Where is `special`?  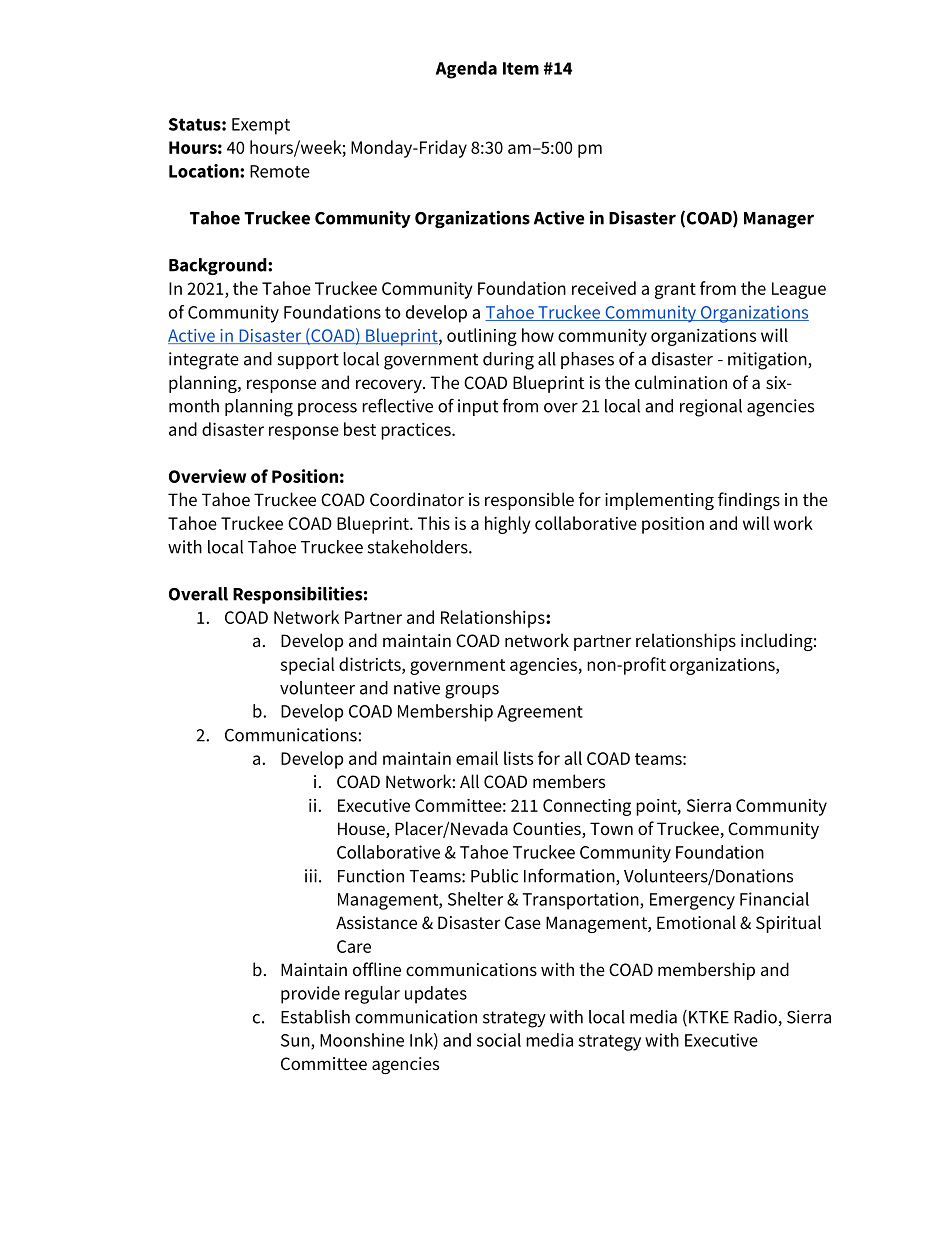 special is located at coordinates (307, 666).
